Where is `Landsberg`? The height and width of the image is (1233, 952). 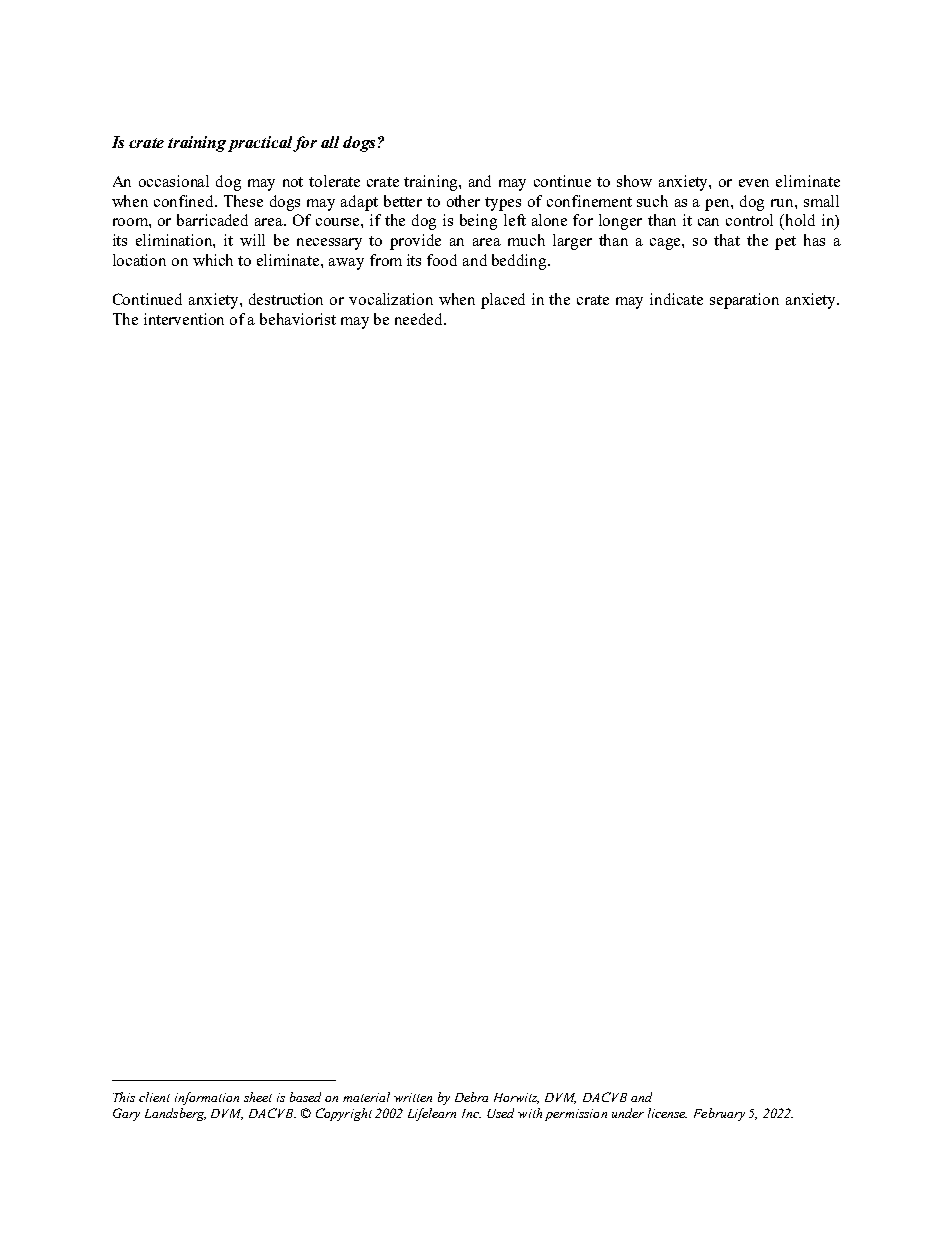
Landsberg is located at coordinates (175, 1114).
